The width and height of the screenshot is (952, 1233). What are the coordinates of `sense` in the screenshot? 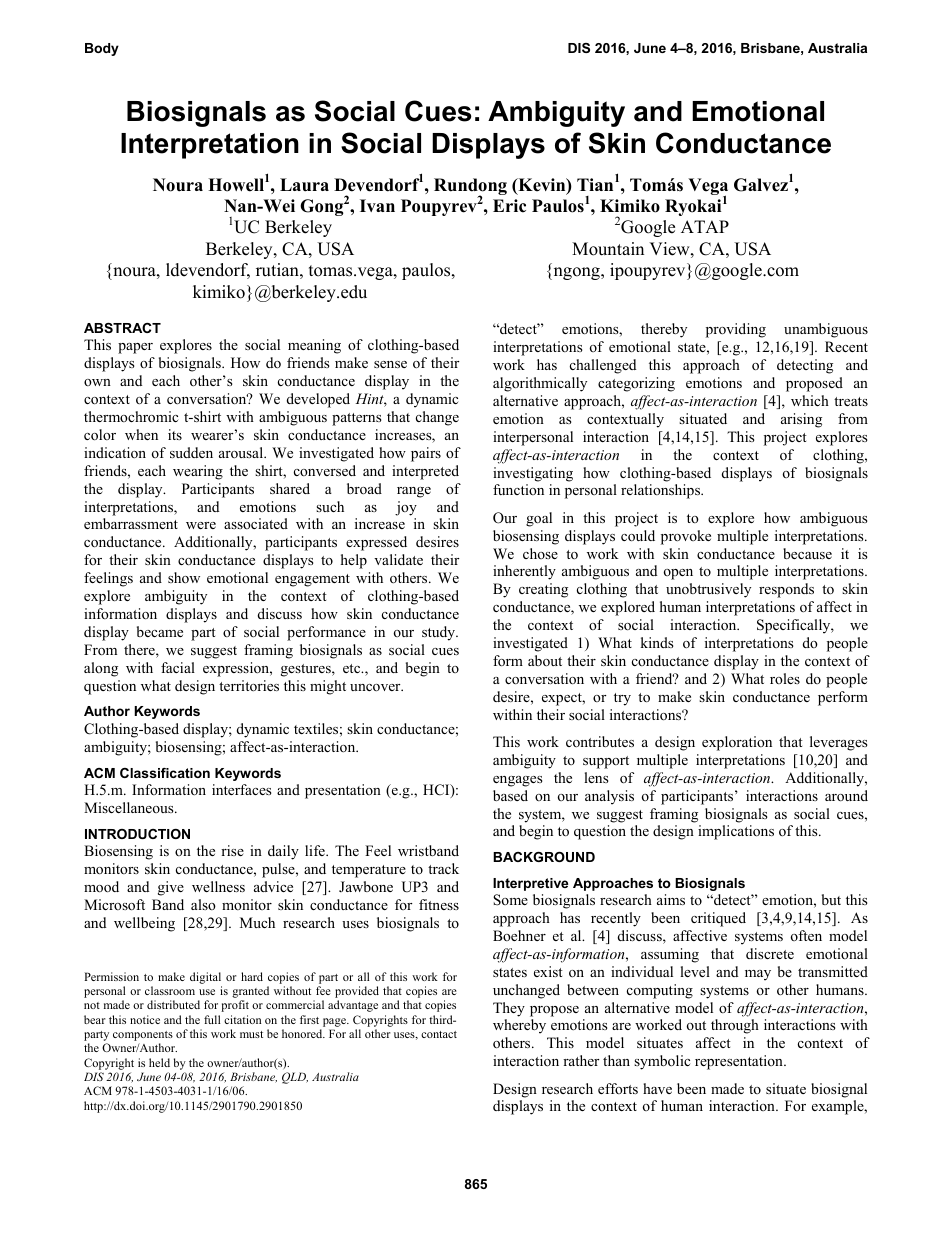 It's located at (390, 364).
